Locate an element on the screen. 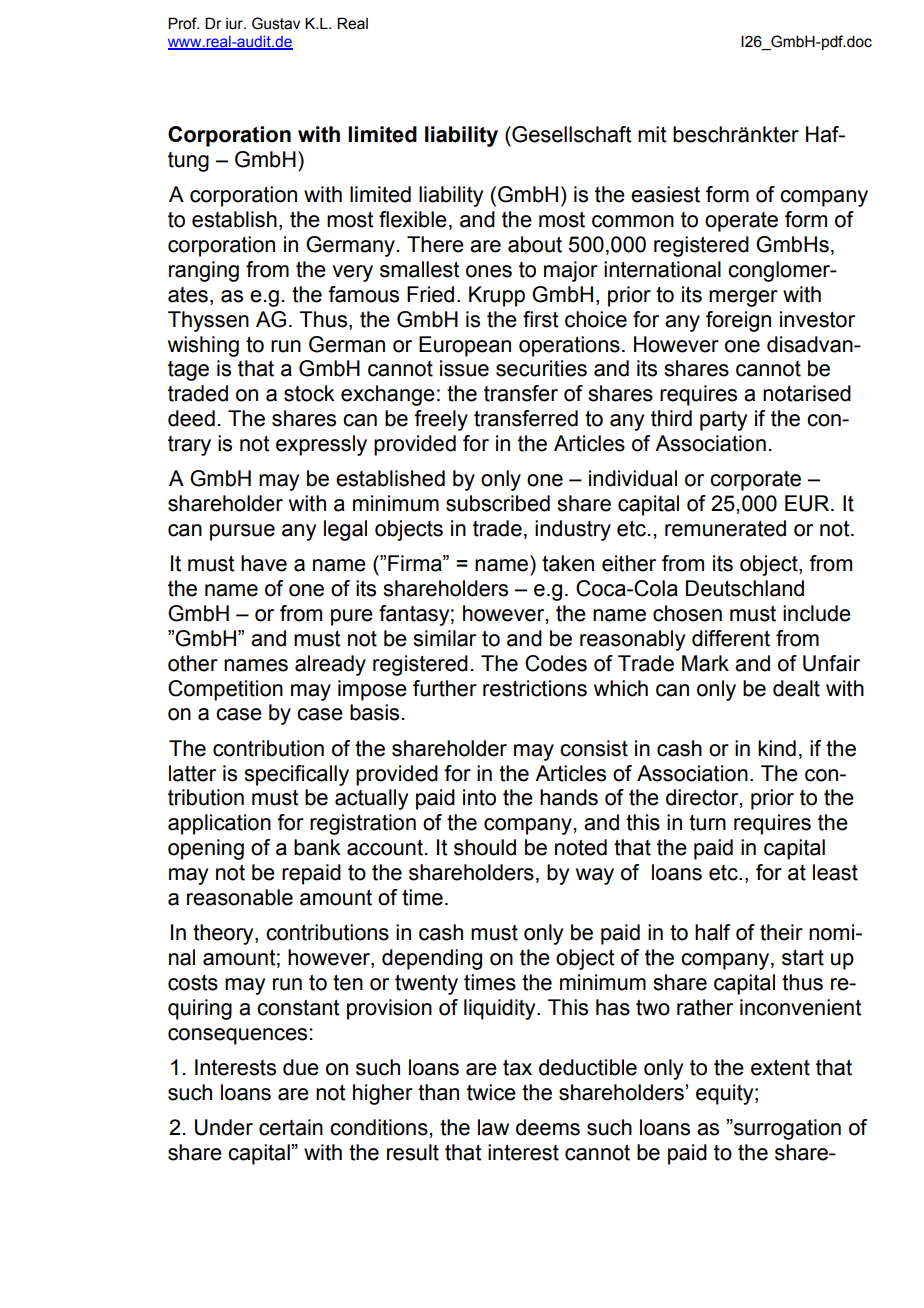  Gustav is located at coordinates (276, 23).
